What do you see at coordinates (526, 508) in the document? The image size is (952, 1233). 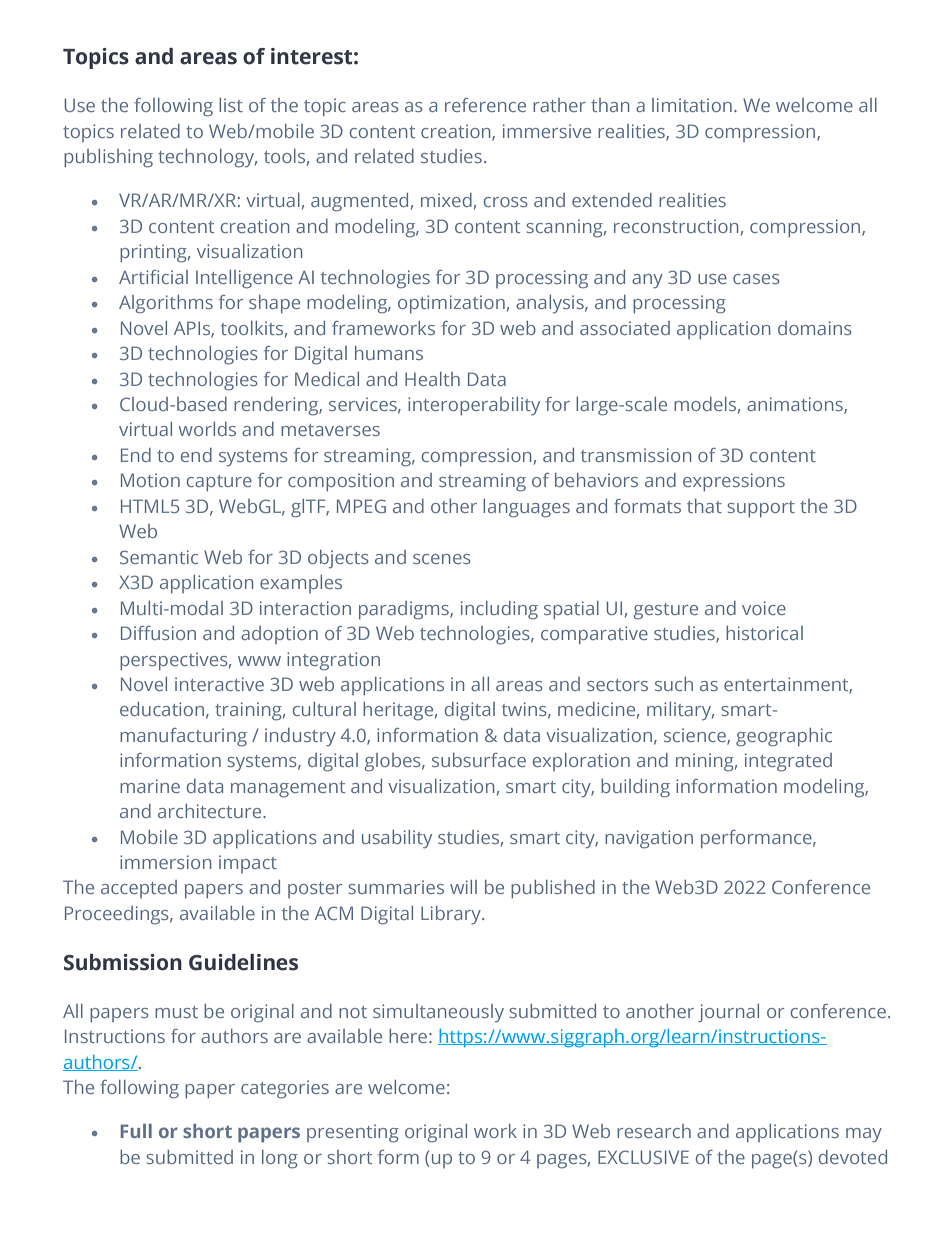 I see `languages` at bounding box center [526, 508].
